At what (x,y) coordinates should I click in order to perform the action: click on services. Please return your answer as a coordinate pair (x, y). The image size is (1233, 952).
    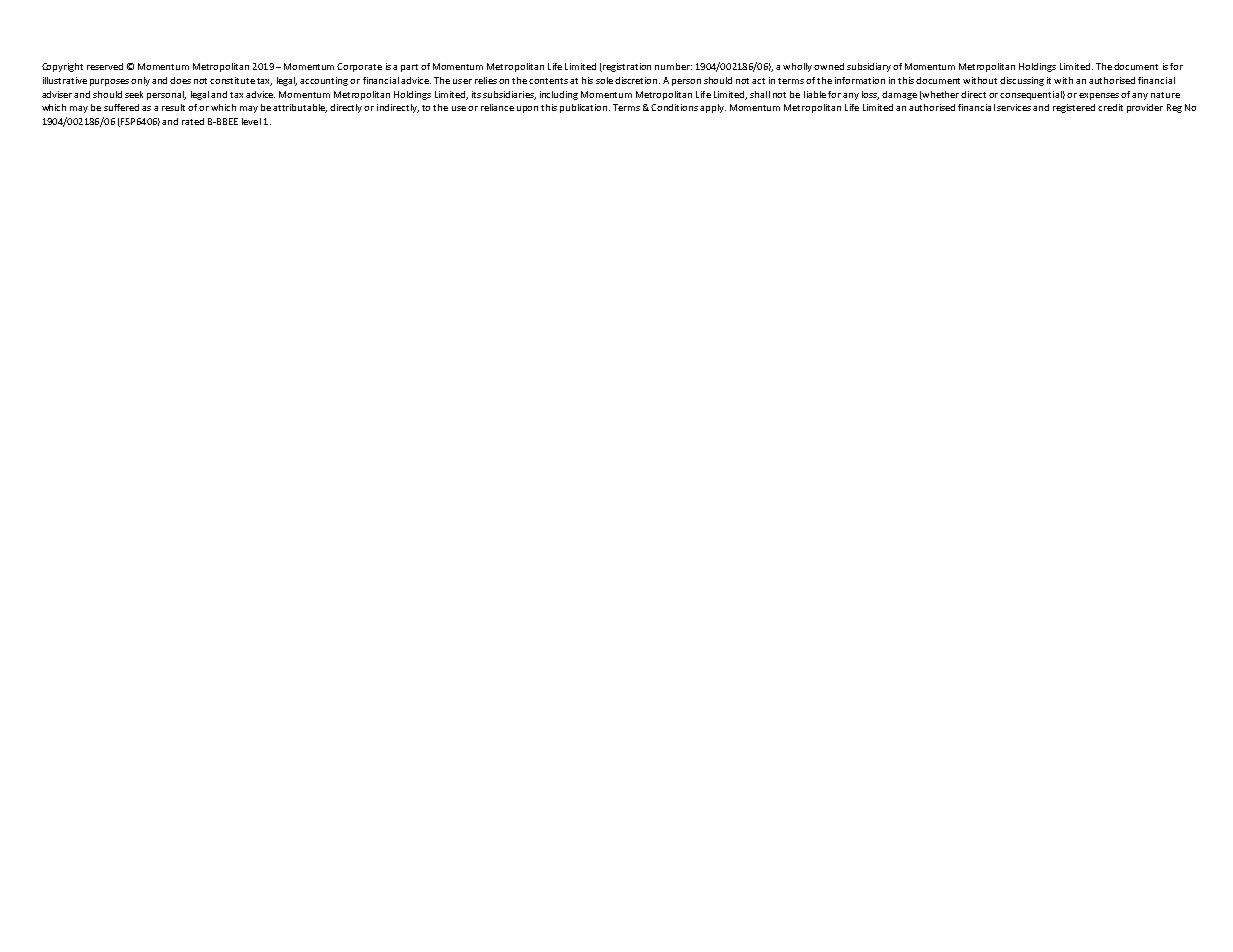
    Looking at the image, I should click on (1014, 107).
